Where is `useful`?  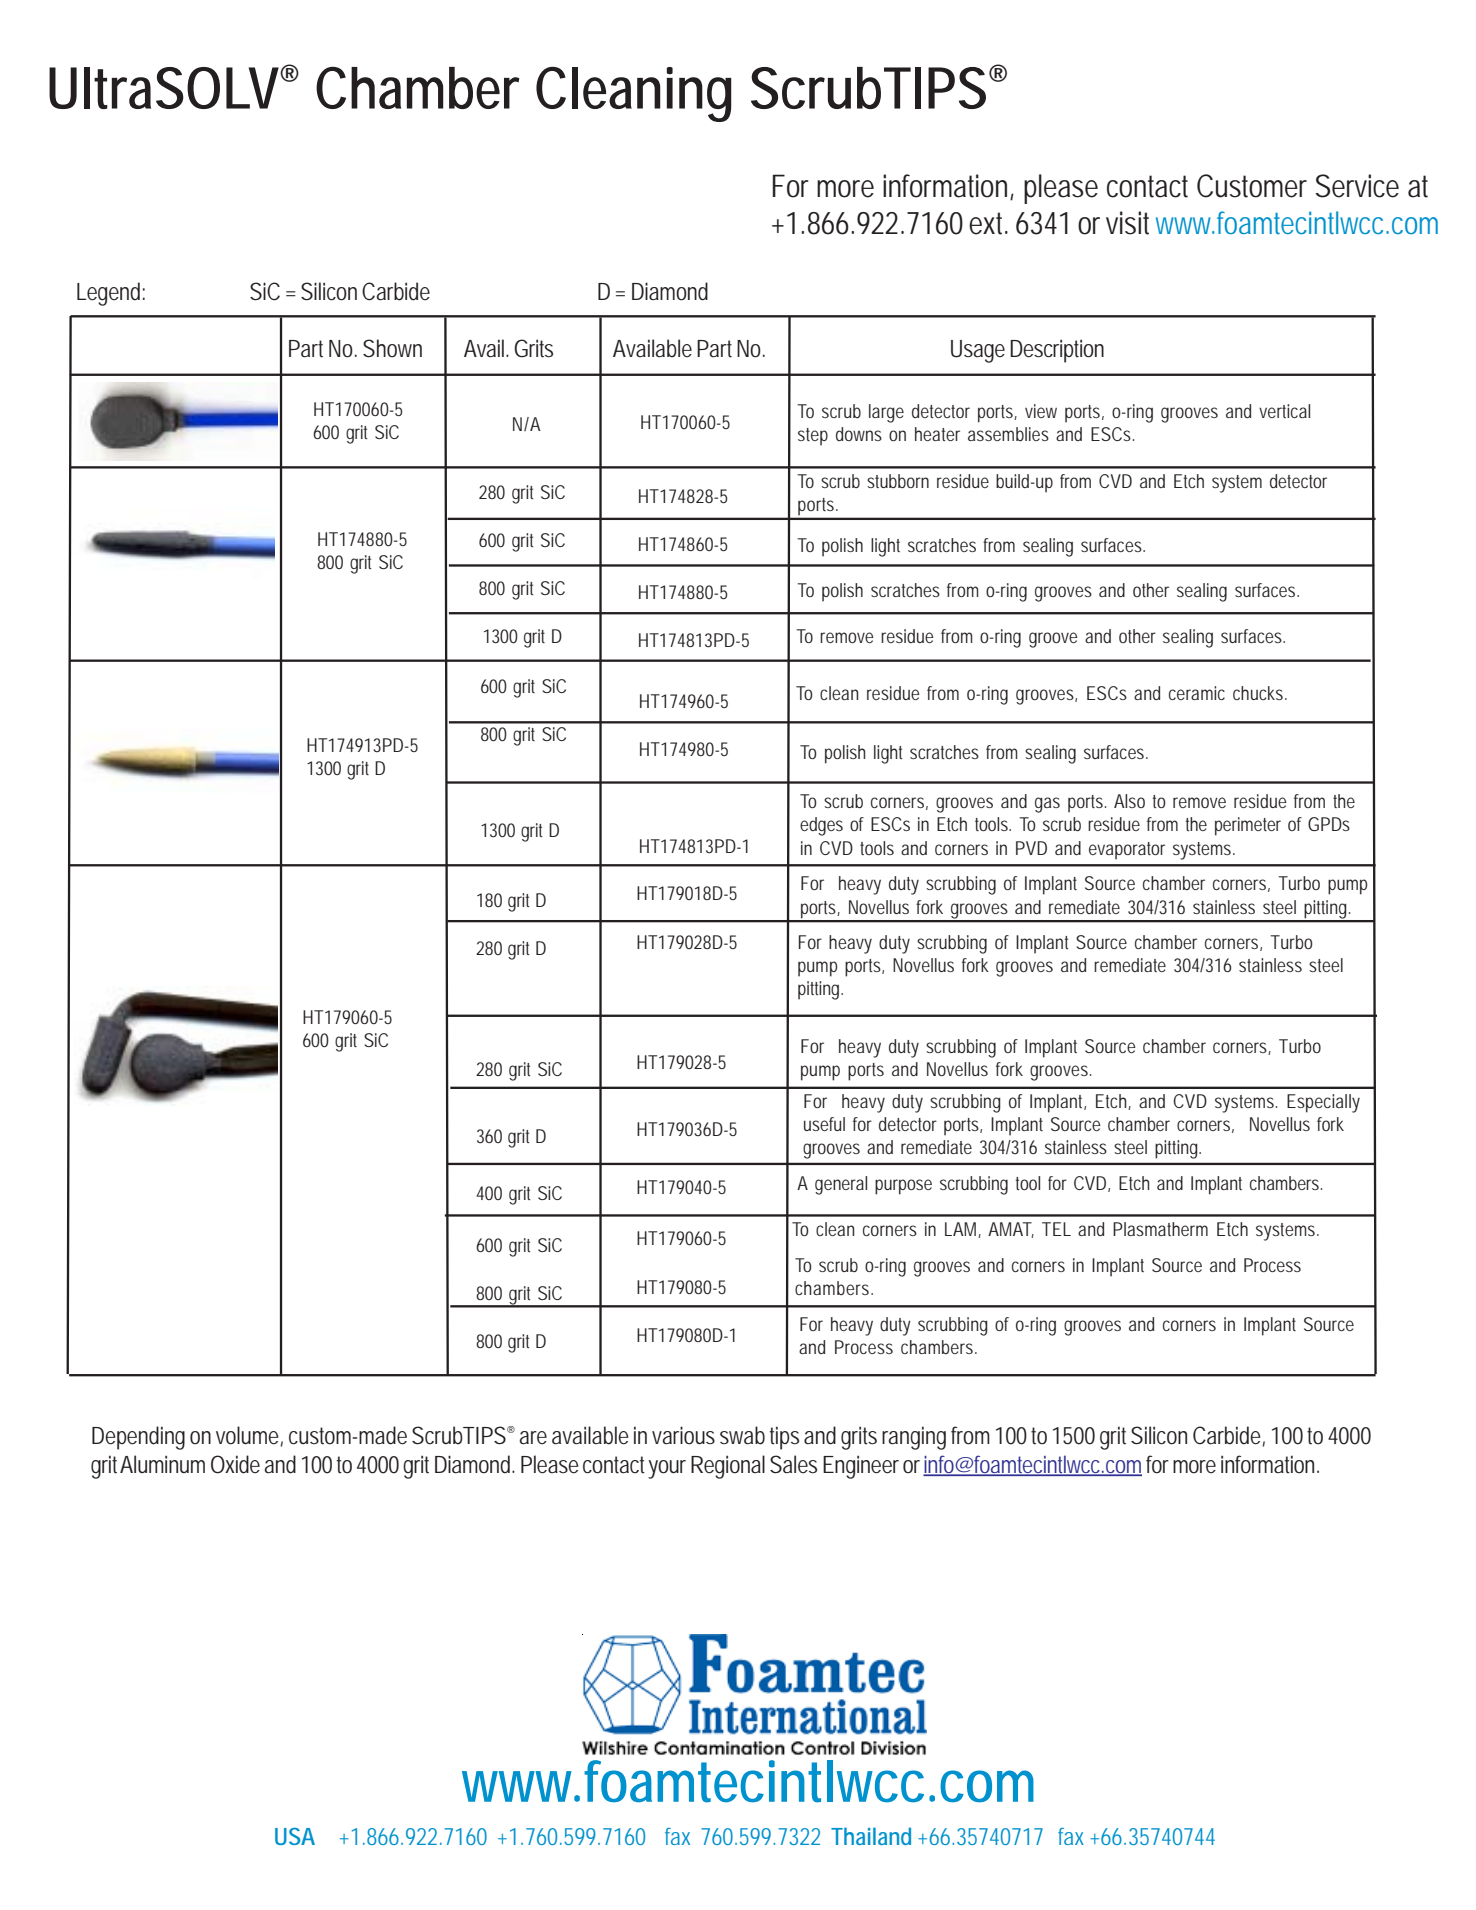
useful is located at coordinates (824, 1124).
